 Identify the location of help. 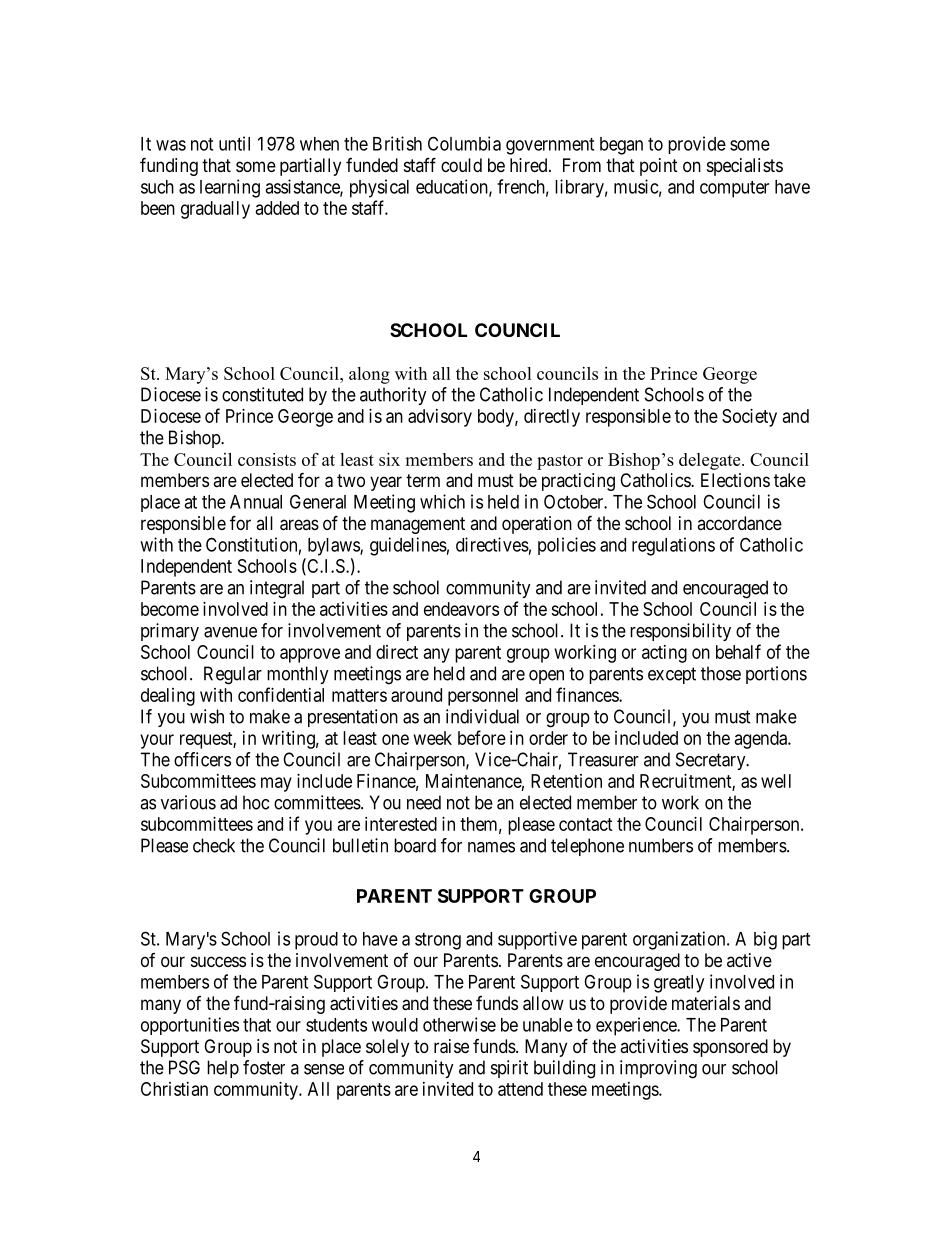
(223, 1069).
